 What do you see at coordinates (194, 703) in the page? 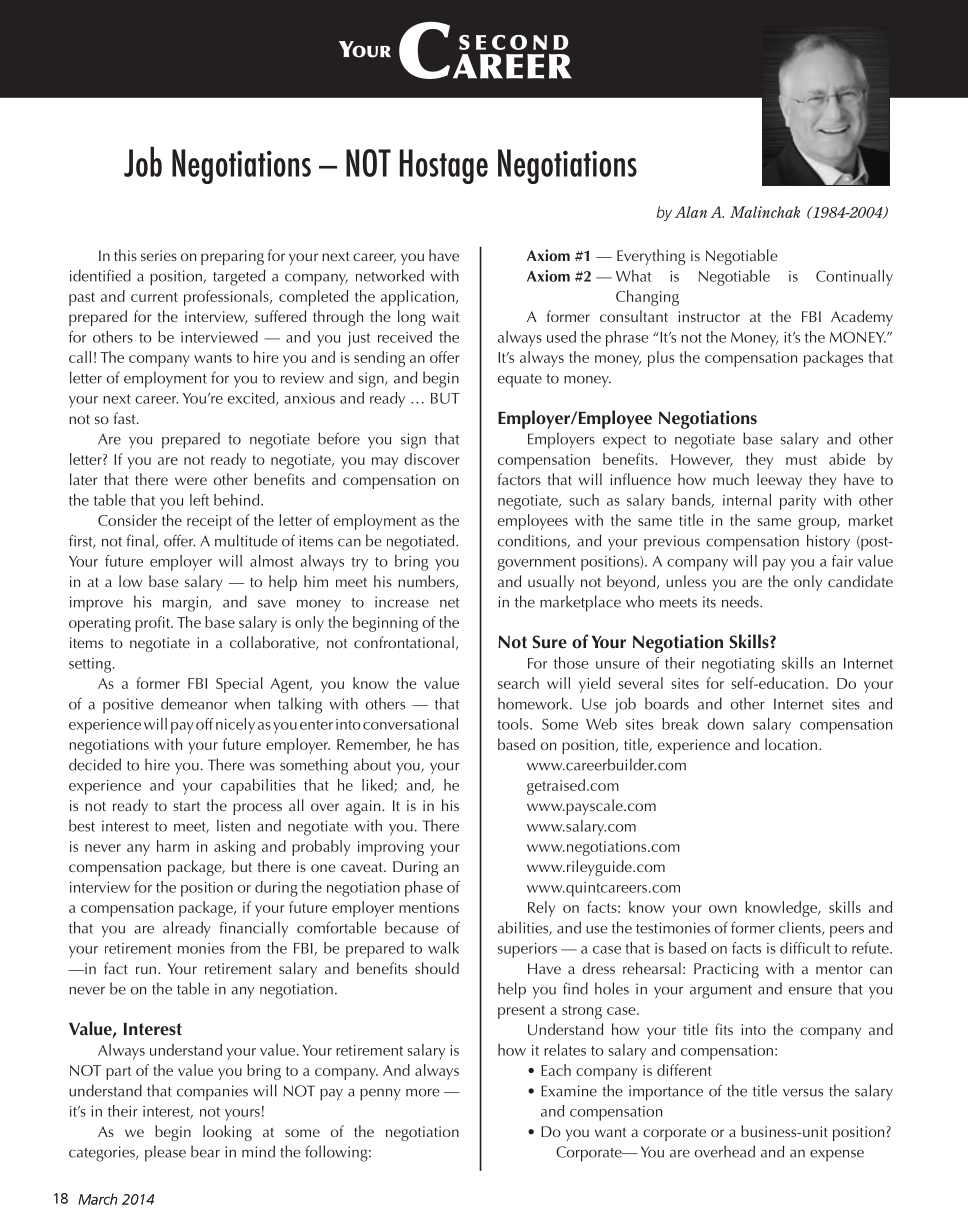
I see `demeanor` at bounding box center [194, 703].
